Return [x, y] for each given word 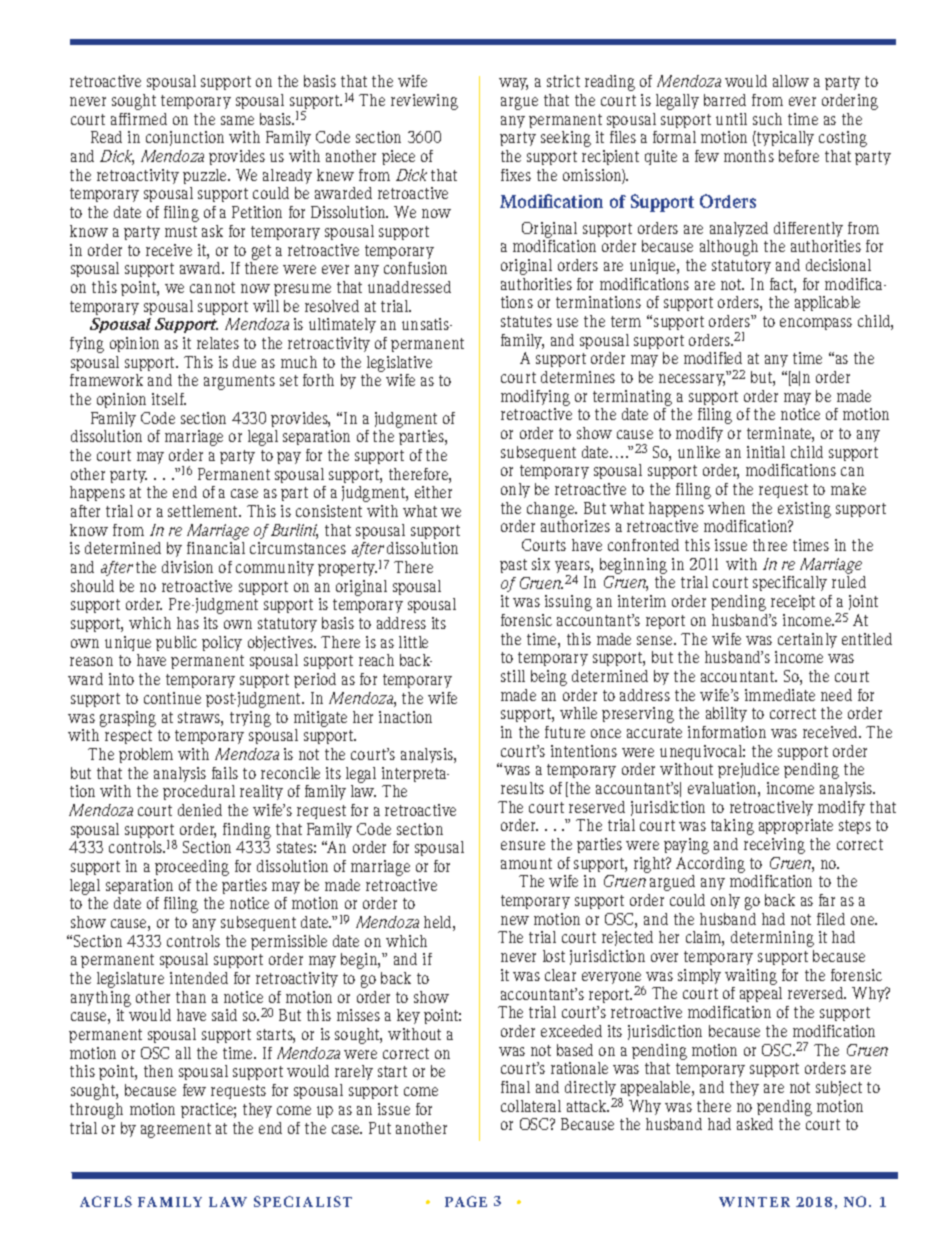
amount [526, 863]
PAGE [466, 1201]
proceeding [192, 868]
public [176, 643]
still [513, 676]
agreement [176, 1130]
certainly [807, 640]
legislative [399, 364]
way [513, 84]
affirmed [139, 119]
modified [713, 358]
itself [169, 399]
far [827, 900]
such [767, 119]
